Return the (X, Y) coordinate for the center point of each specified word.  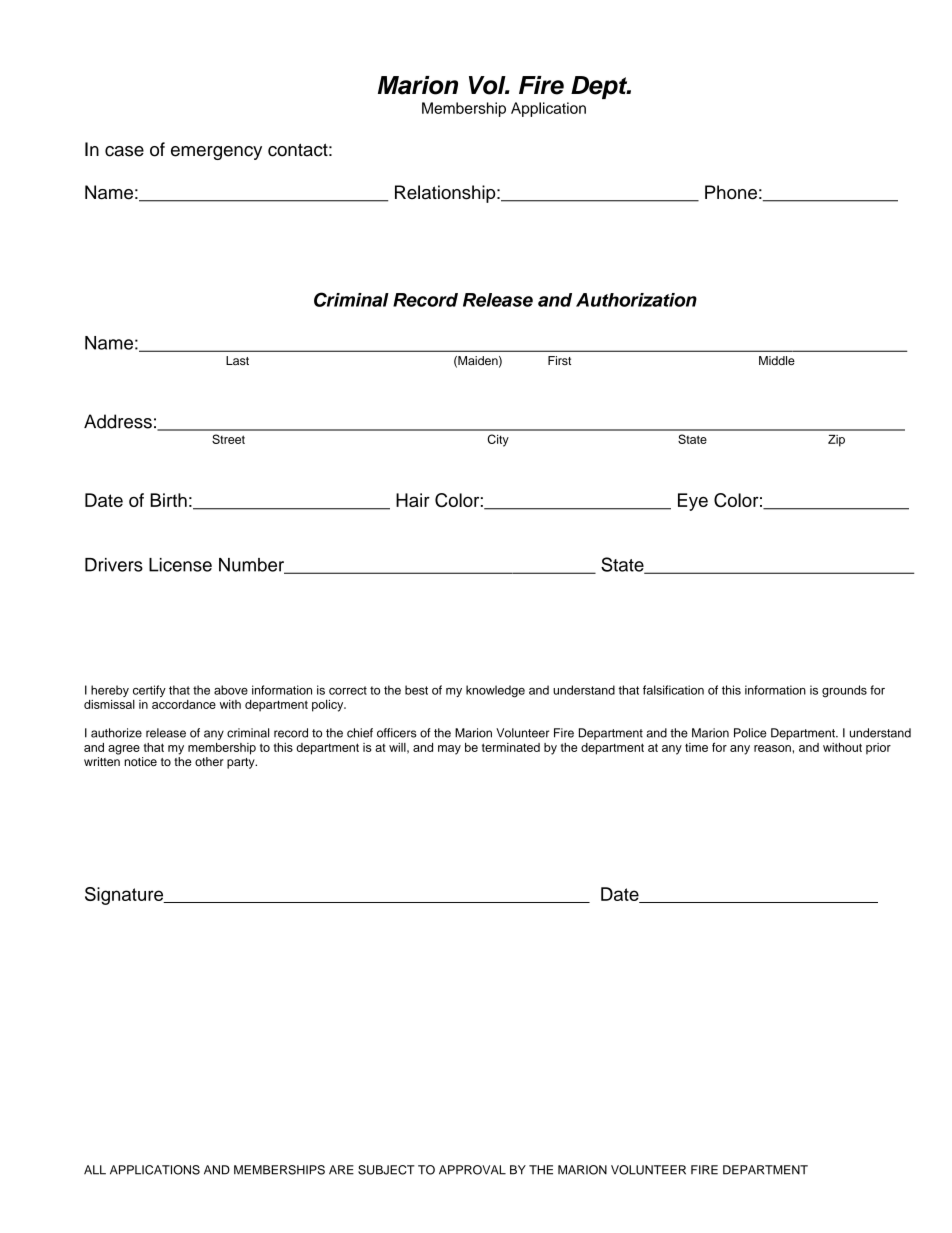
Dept (600, 87)
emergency (216, 153)
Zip (836, 441)
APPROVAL (472, 1170)
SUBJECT (386, 1170)
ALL (95, 1170)
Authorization (636, 300)
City (498, 440)
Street (228, 439)
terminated (511, 747)
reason (772, 748)
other (209, 761)
